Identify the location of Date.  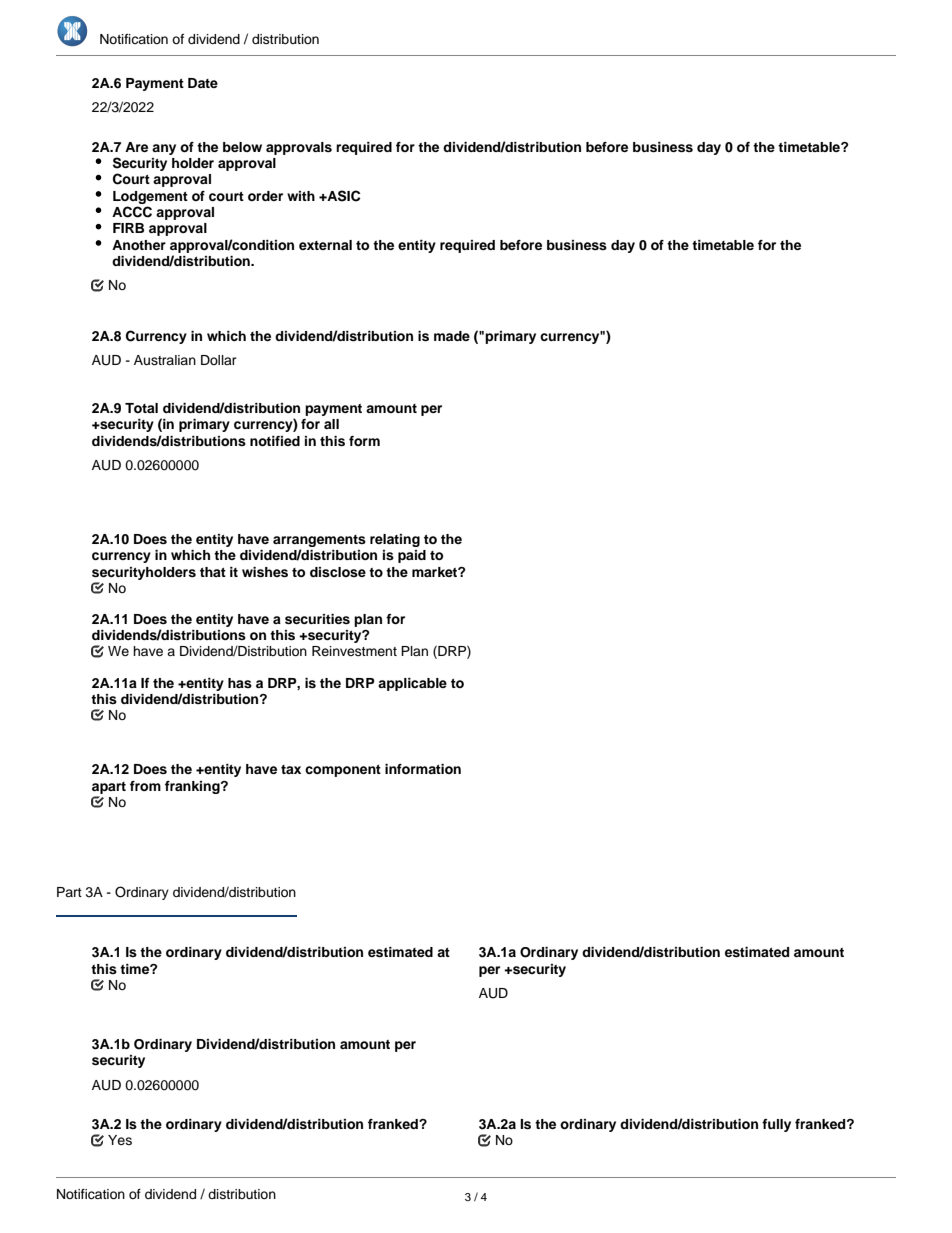
(203, 83).
